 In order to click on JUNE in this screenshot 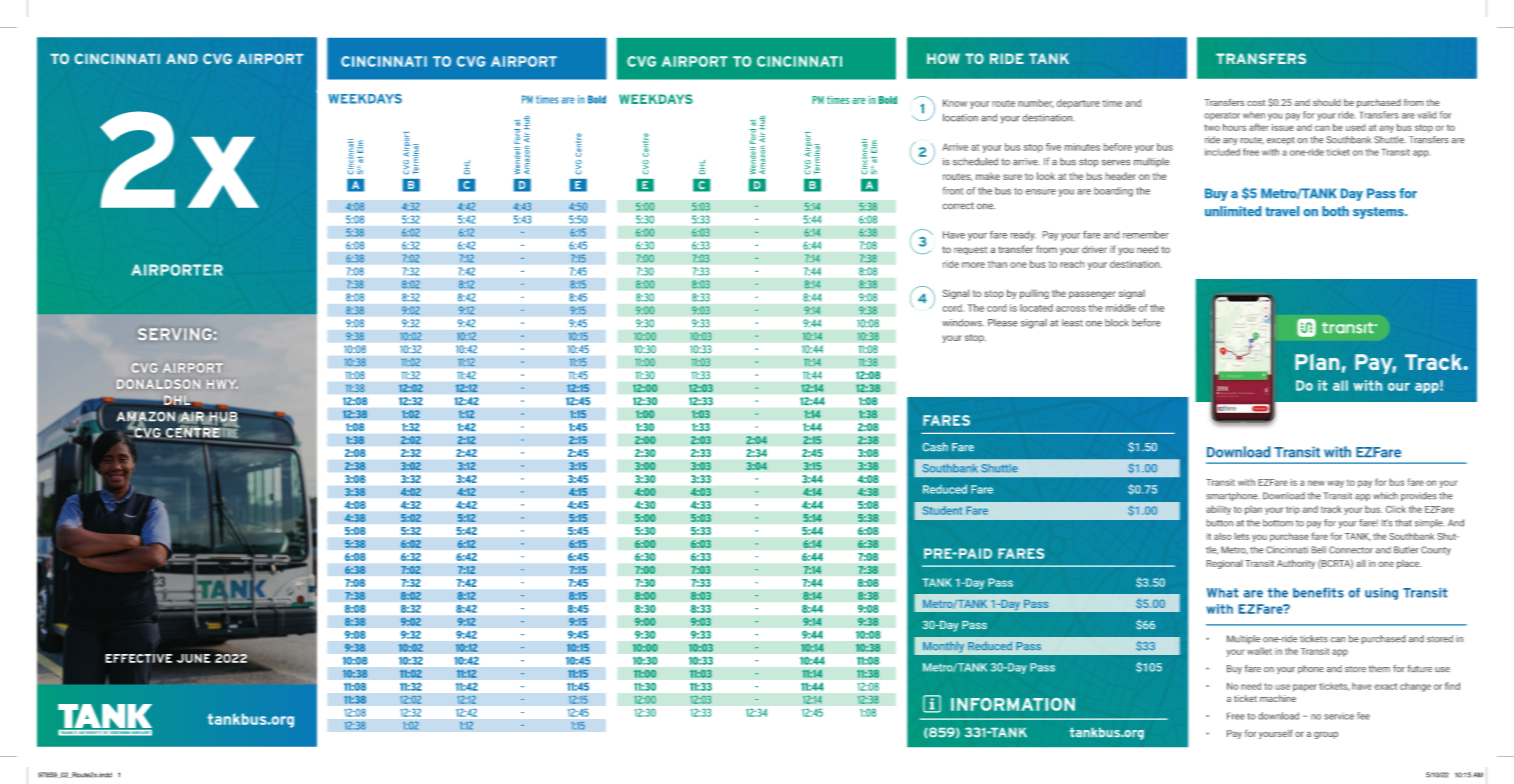, I will do `click(194, 658)`.
